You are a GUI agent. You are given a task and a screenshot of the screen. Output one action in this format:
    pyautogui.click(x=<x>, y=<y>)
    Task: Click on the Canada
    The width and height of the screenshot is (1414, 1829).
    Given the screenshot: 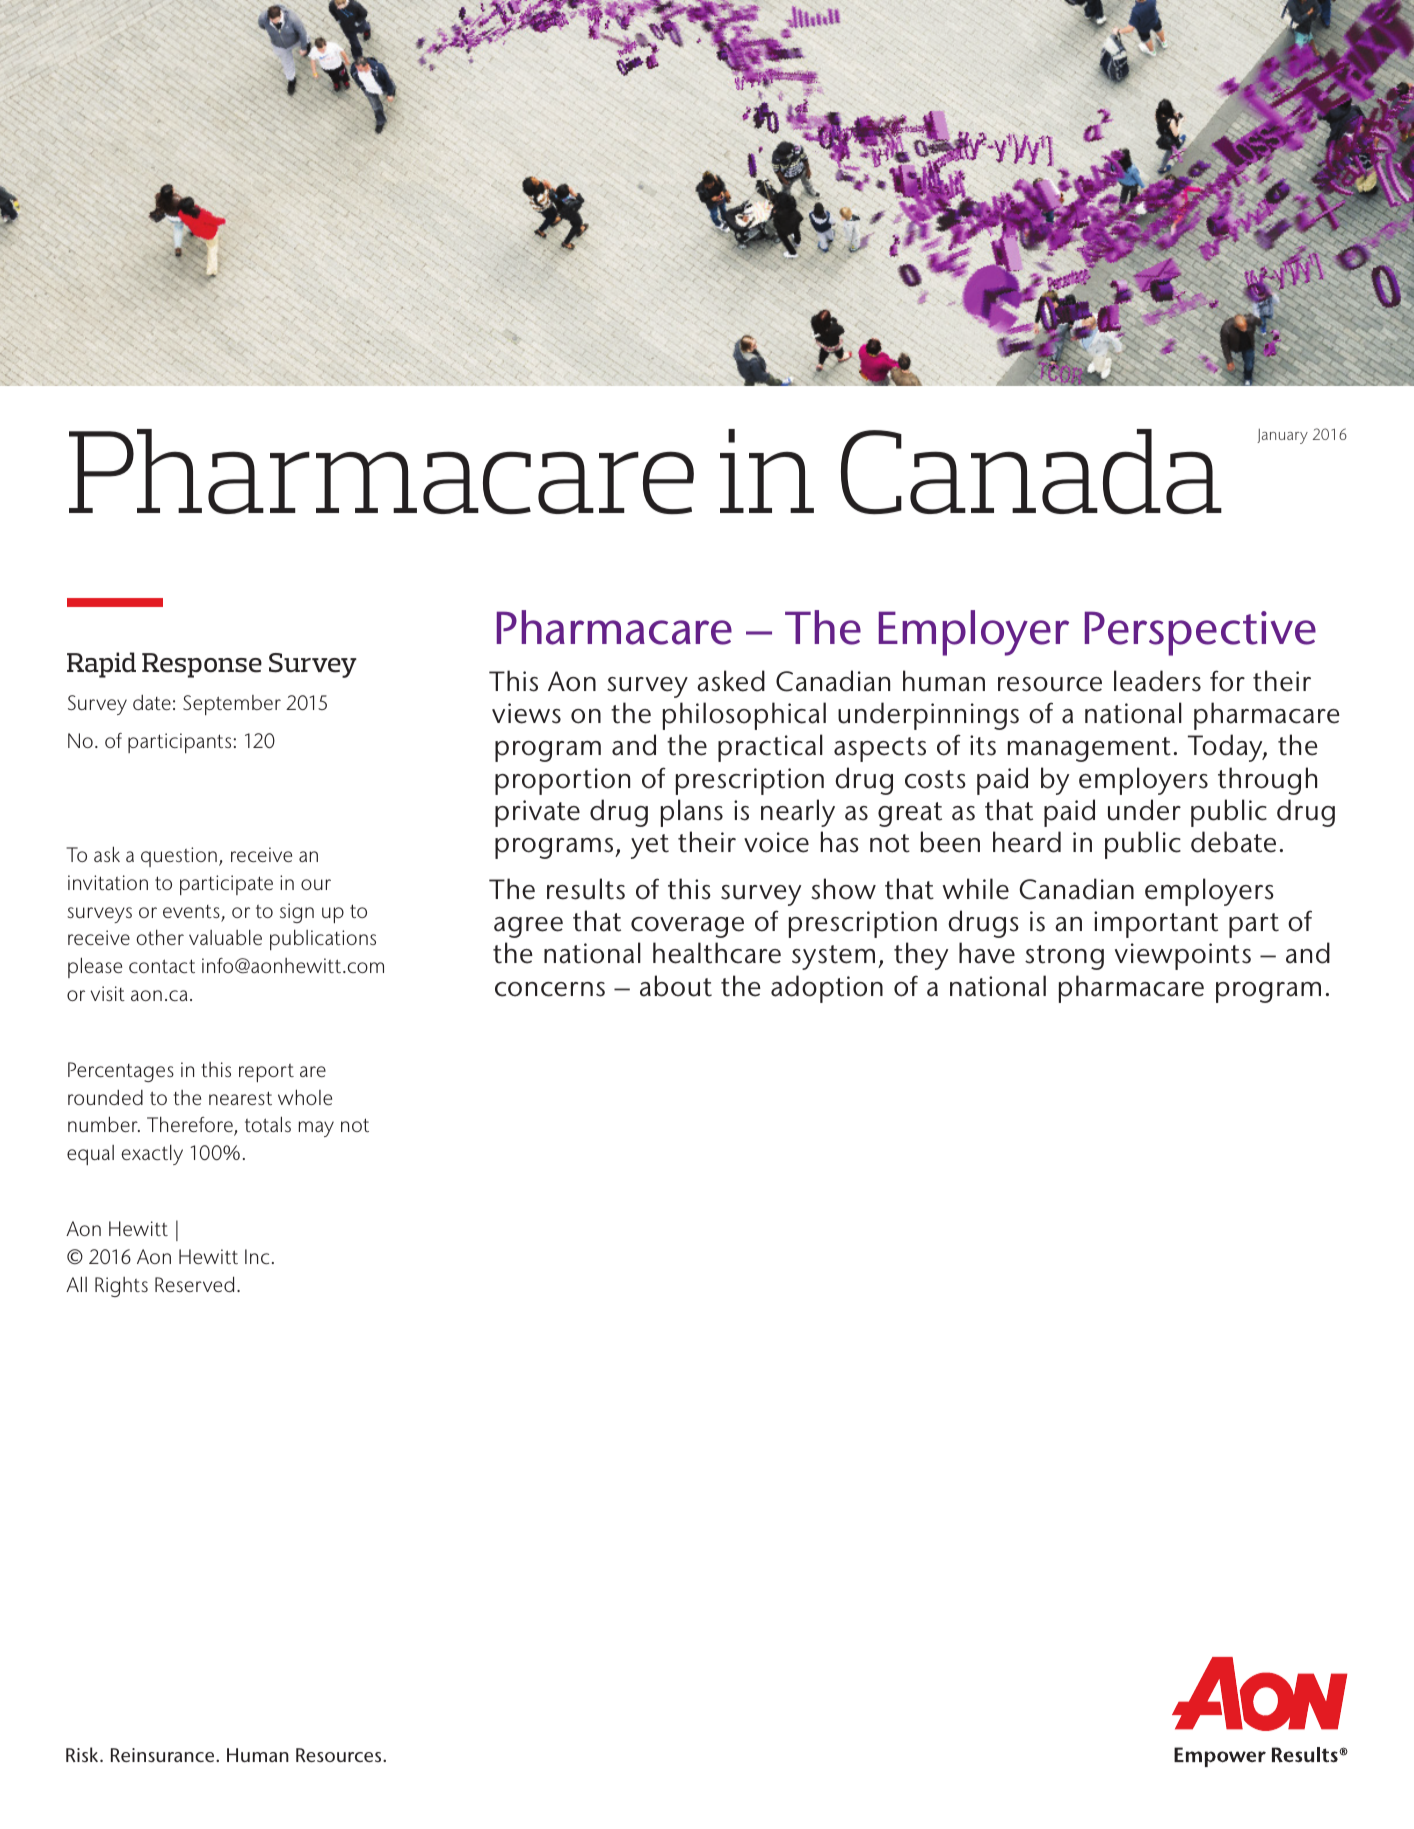 What is the action you would take?
    pyautogui.click(x=1031, y=471)
